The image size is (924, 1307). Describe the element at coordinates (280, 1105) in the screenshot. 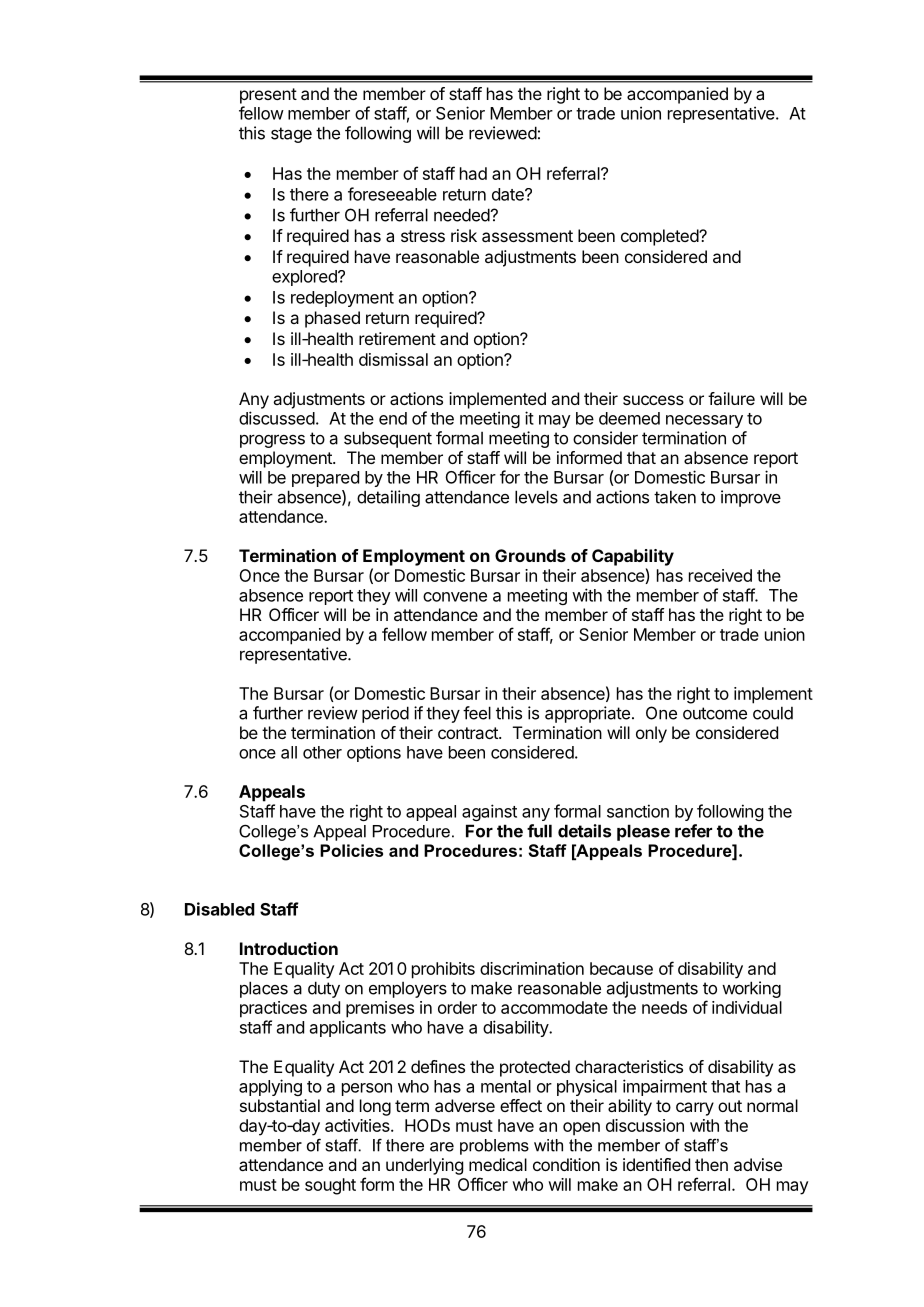

I see `substantial` at that location.
